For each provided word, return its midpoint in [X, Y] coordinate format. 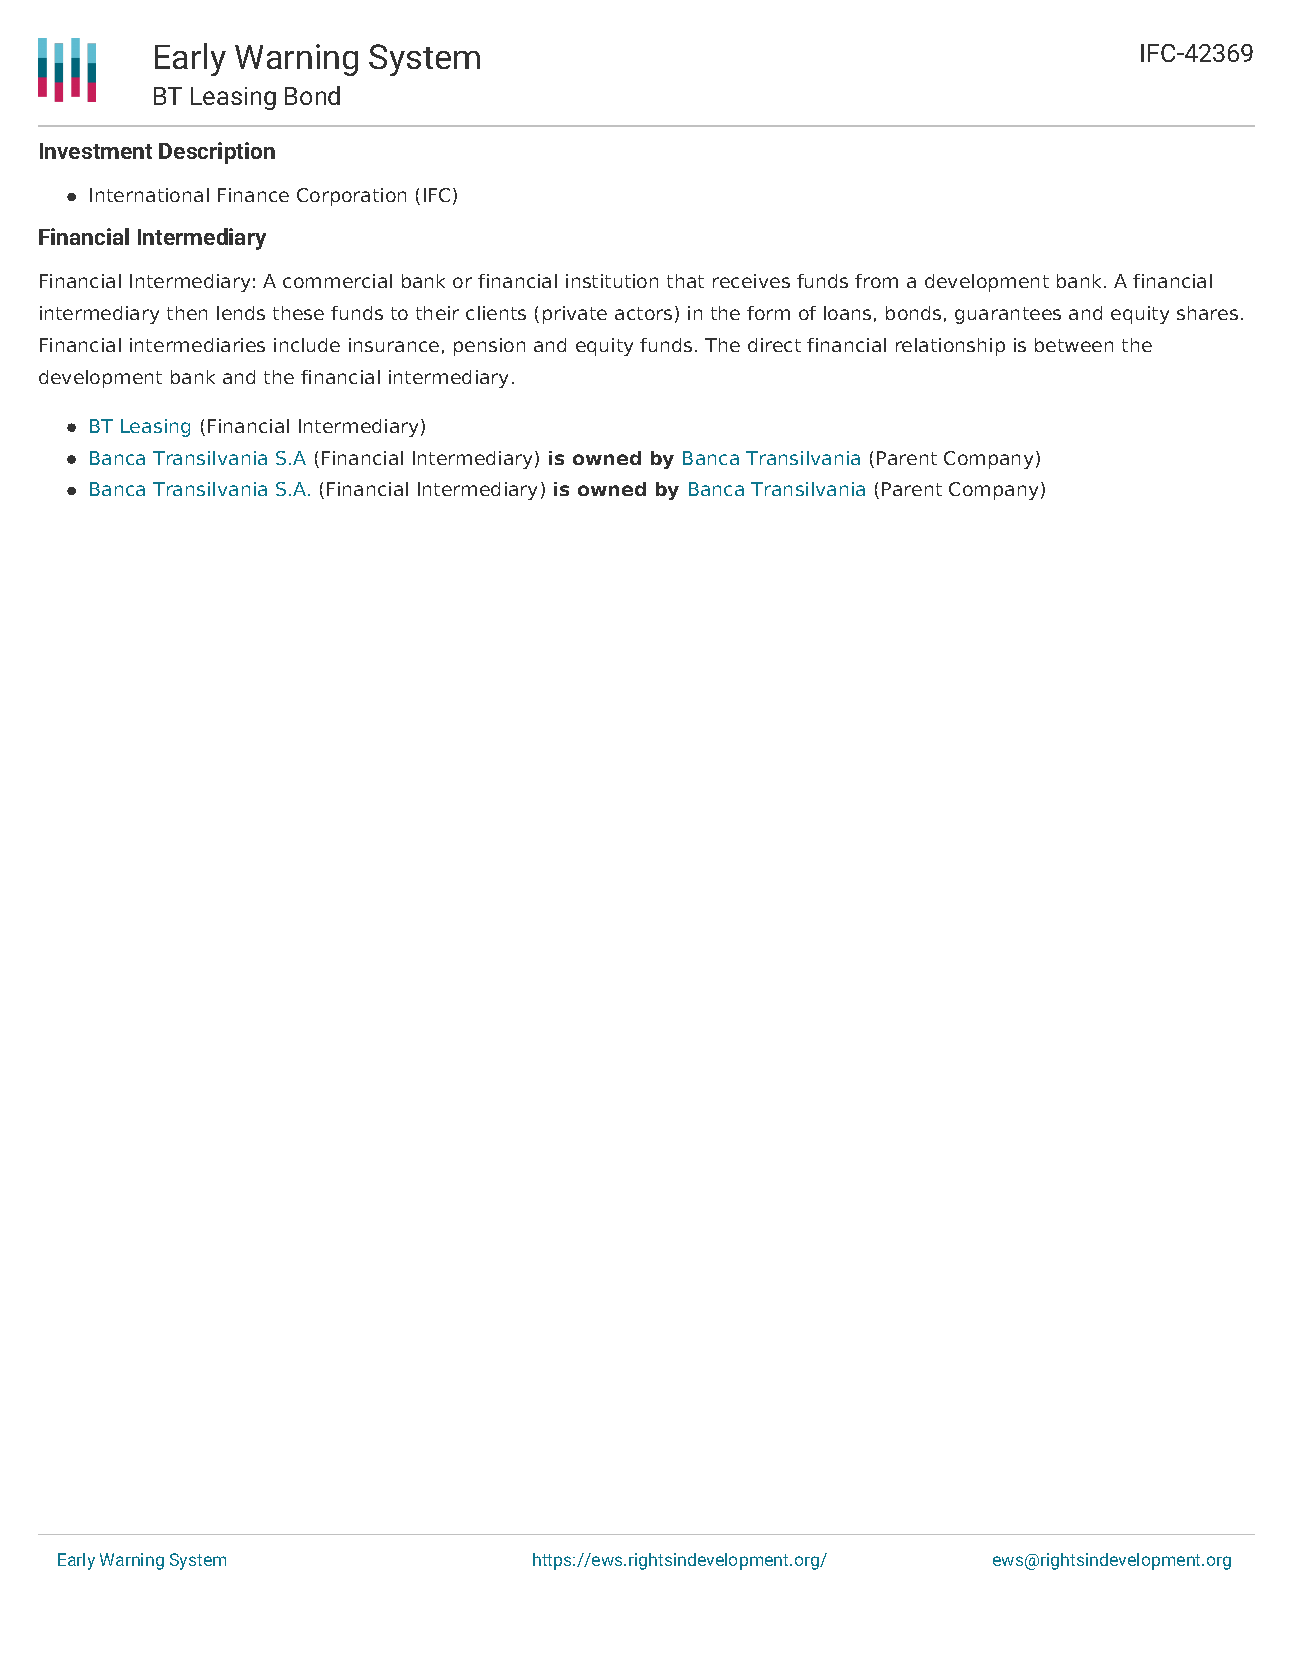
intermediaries [197, 345]
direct [774, 345]
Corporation [351, 197]
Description [217, 153]
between [1074, 345]
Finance [253, 195]
